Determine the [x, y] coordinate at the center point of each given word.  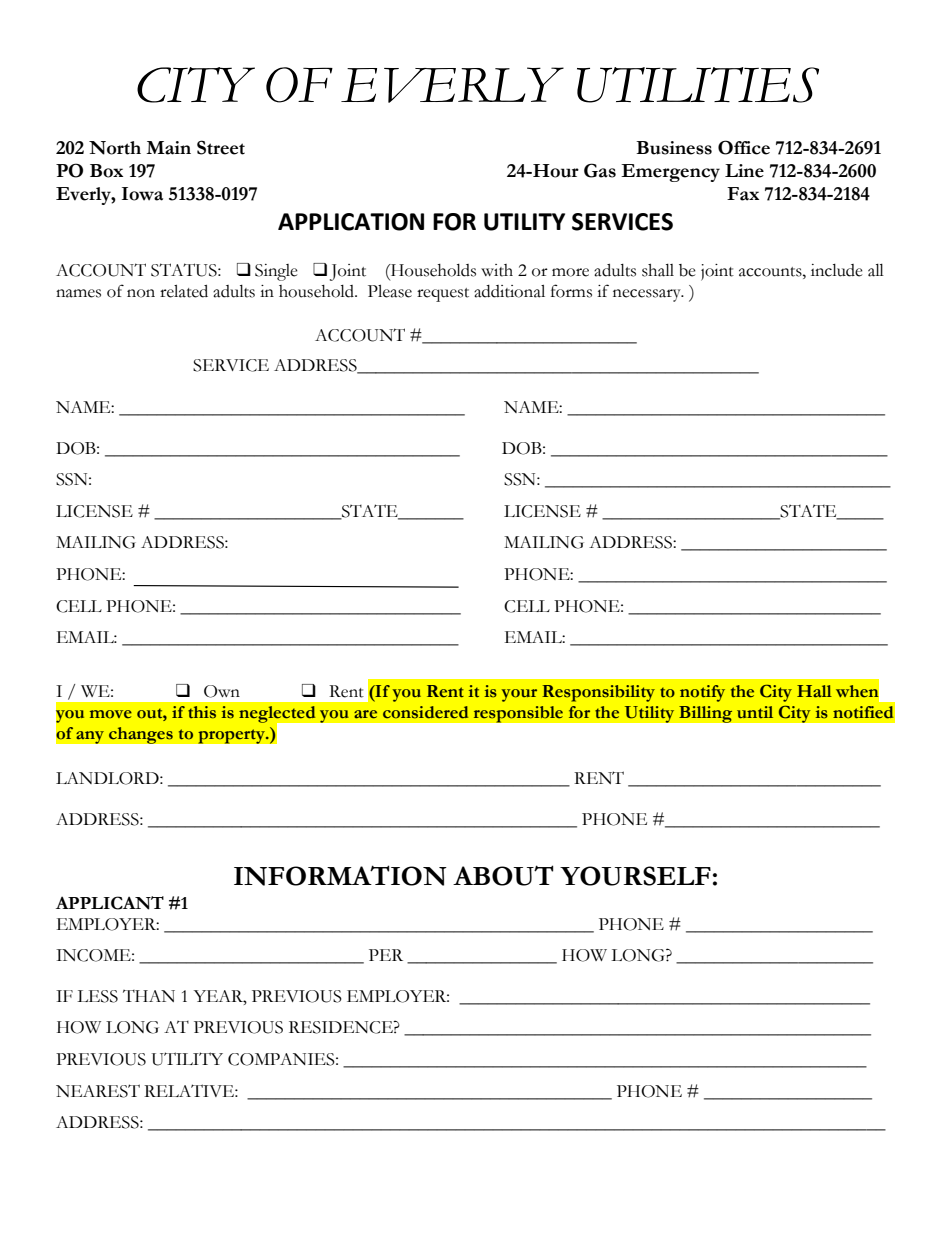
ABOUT [503, 875]
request [443, 295]
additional [509, 291]
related [184, 291]
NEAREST [98, 1091]
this [202, 712]
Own [222, 691]
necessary [648, 295]
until [755, 712]
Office [744, 147]
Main [168, 148]
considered [425, 712]
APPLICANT [110, 903]
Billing [706, 714]
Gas [600, 170]
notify [702, 693]
